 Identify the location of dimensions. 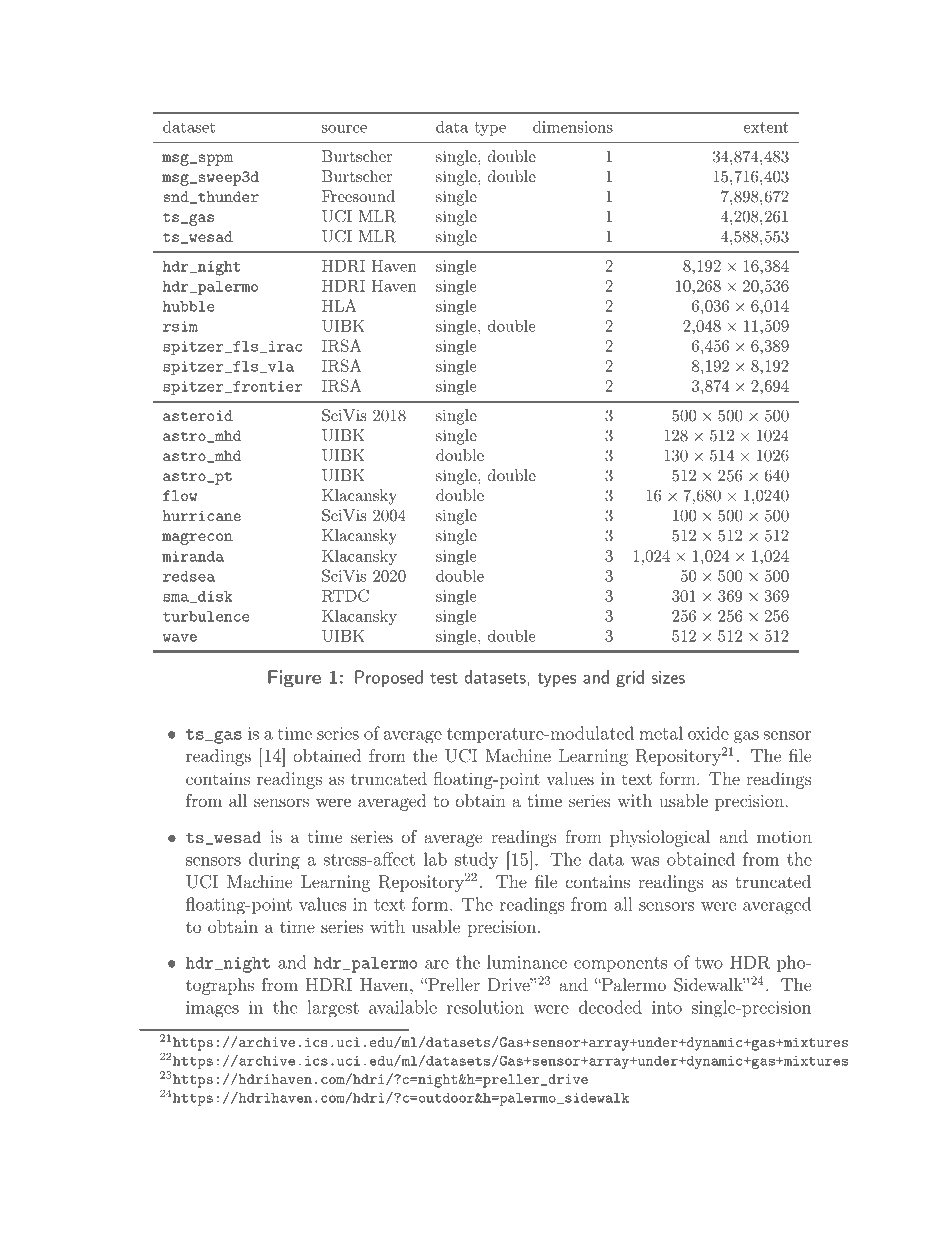
(573, 126).
